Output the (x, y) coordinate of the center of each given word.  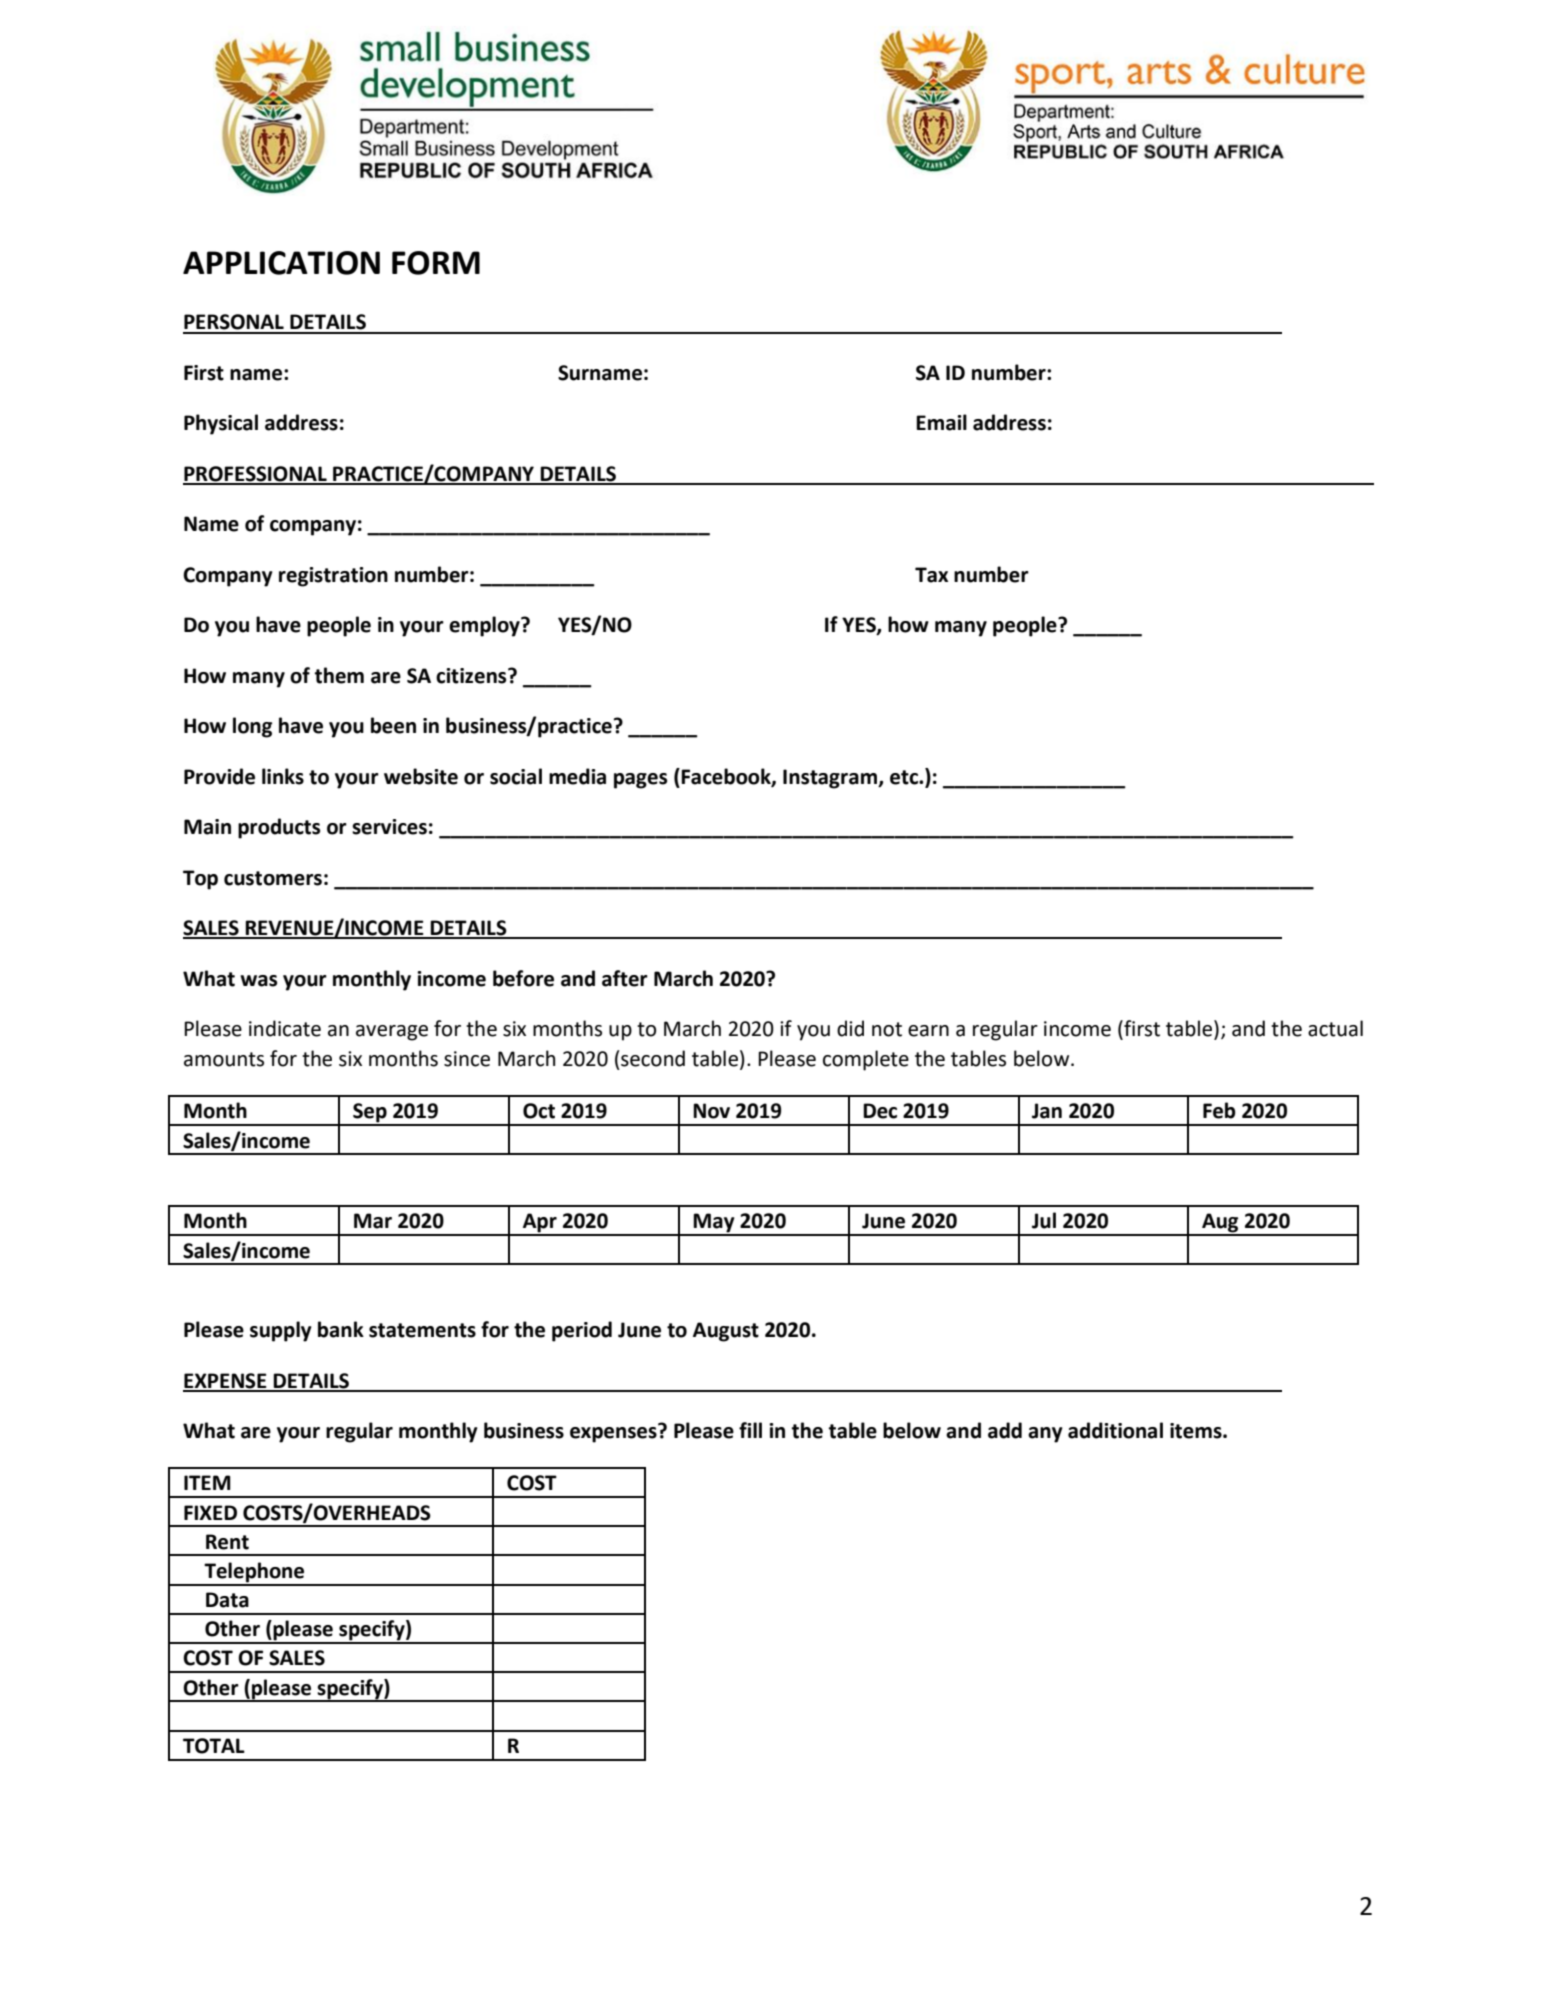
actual (1335, 1028)
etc (905, 777)
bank (341, 1329)
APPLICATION (281, 263)
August (726, 1332)
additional (1115, 1430)
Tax (931, 575)
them (339, 675)
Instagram (831, 779)
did (850, 1028)
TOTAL (214, 1746)
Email (941, 422)
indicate (285, 1028)
